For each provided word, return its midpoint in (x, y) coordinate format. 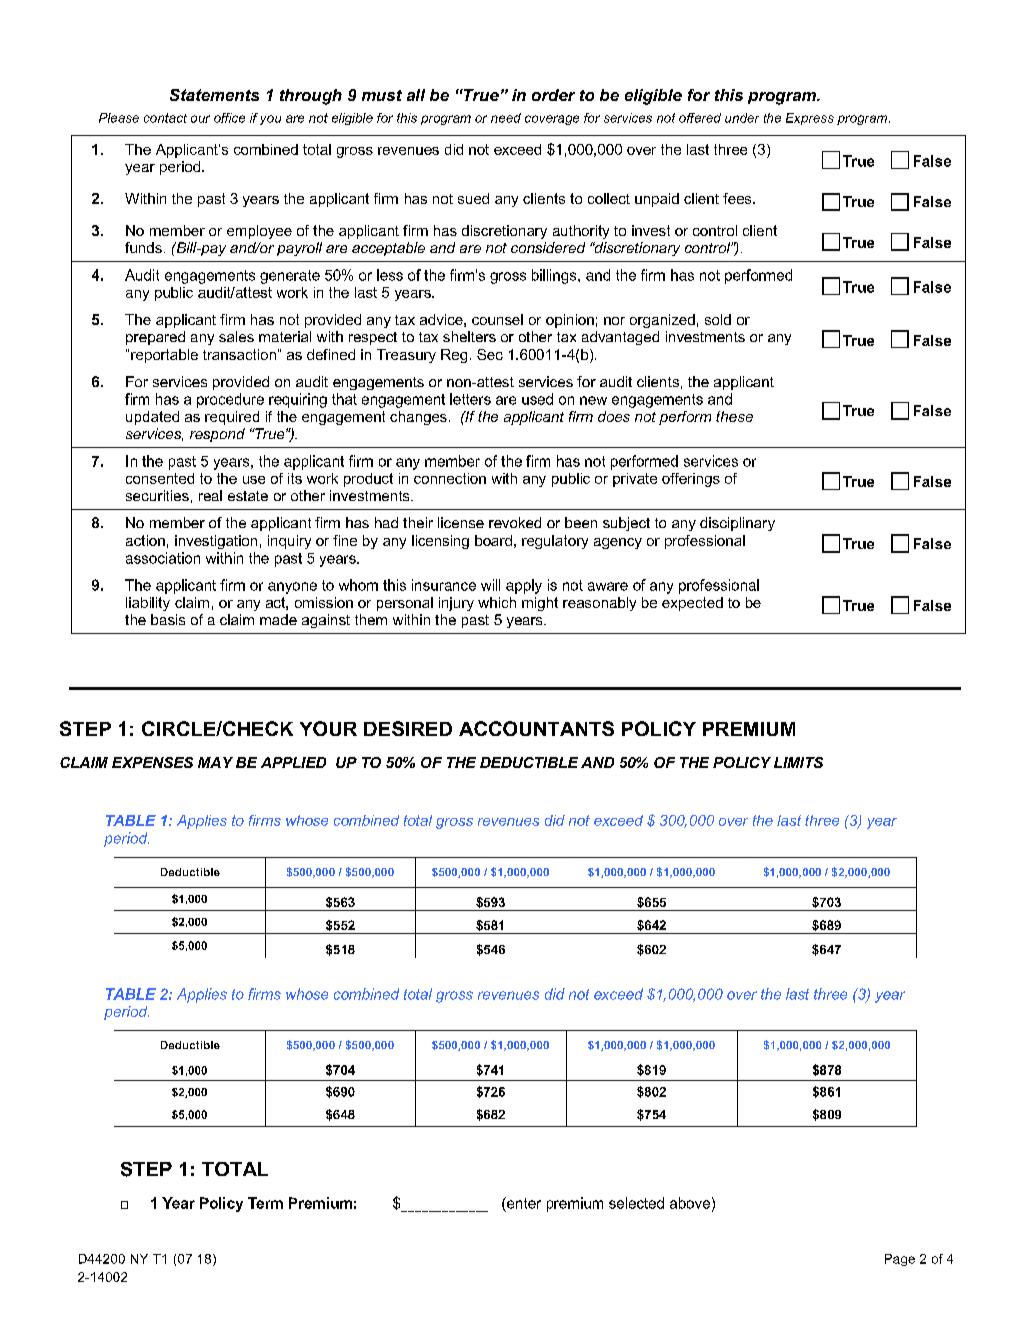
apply (524, 586)
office (229, 118)
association (163, 558)
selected (636, 1203)
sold (718, 319)
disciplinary (737, 524)
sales (236, 336)
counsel (497, 319)
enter (523, 1203)
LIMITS (798, 762)
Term (265, 1203)
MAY (215, 762)
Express (810, 119)
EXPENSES (152, 762)
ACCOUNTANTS (536, 728)
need (506, 118)
